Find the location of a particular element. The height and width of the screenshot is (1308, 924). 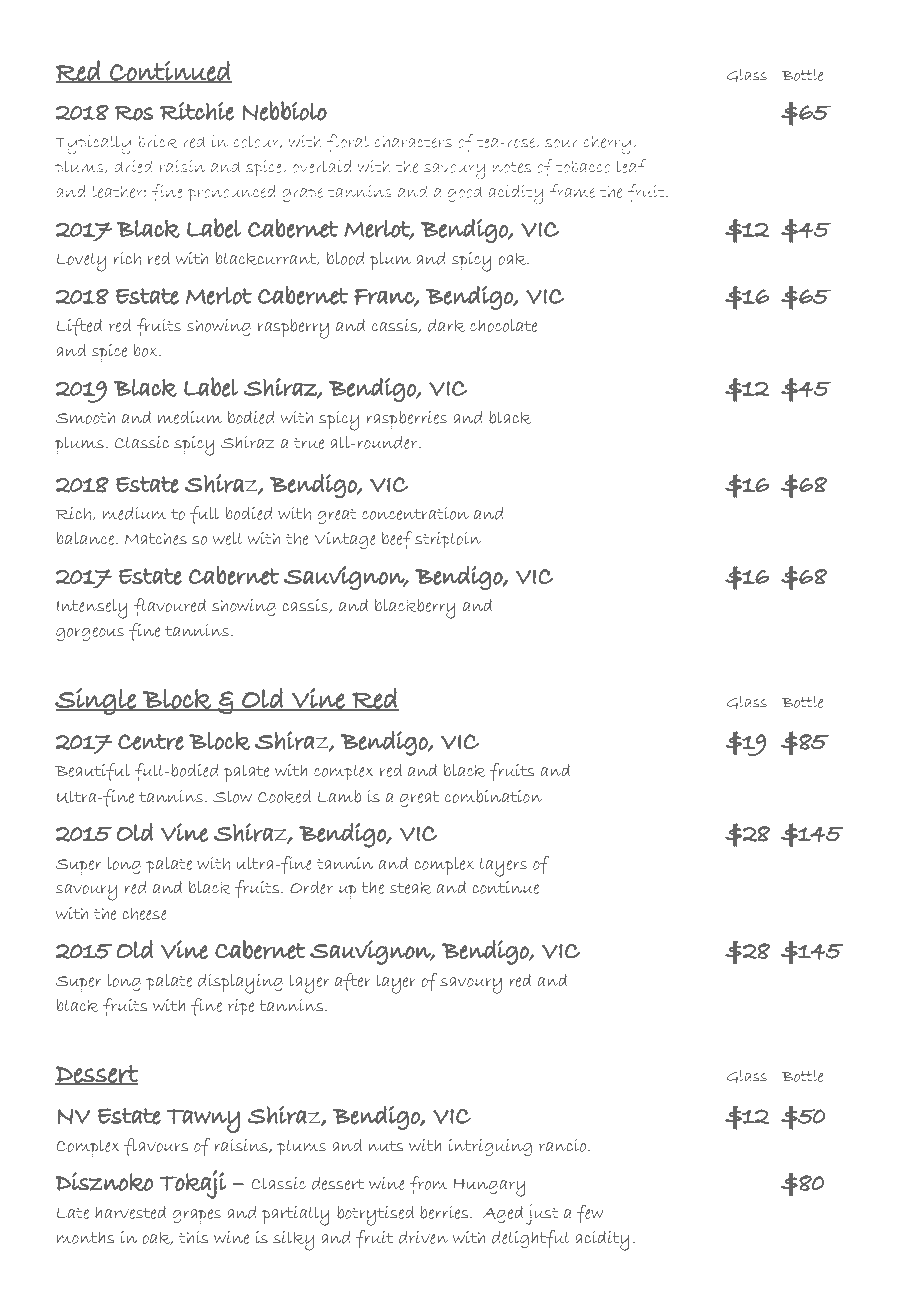

combination is located at coordinates (493, 796).
